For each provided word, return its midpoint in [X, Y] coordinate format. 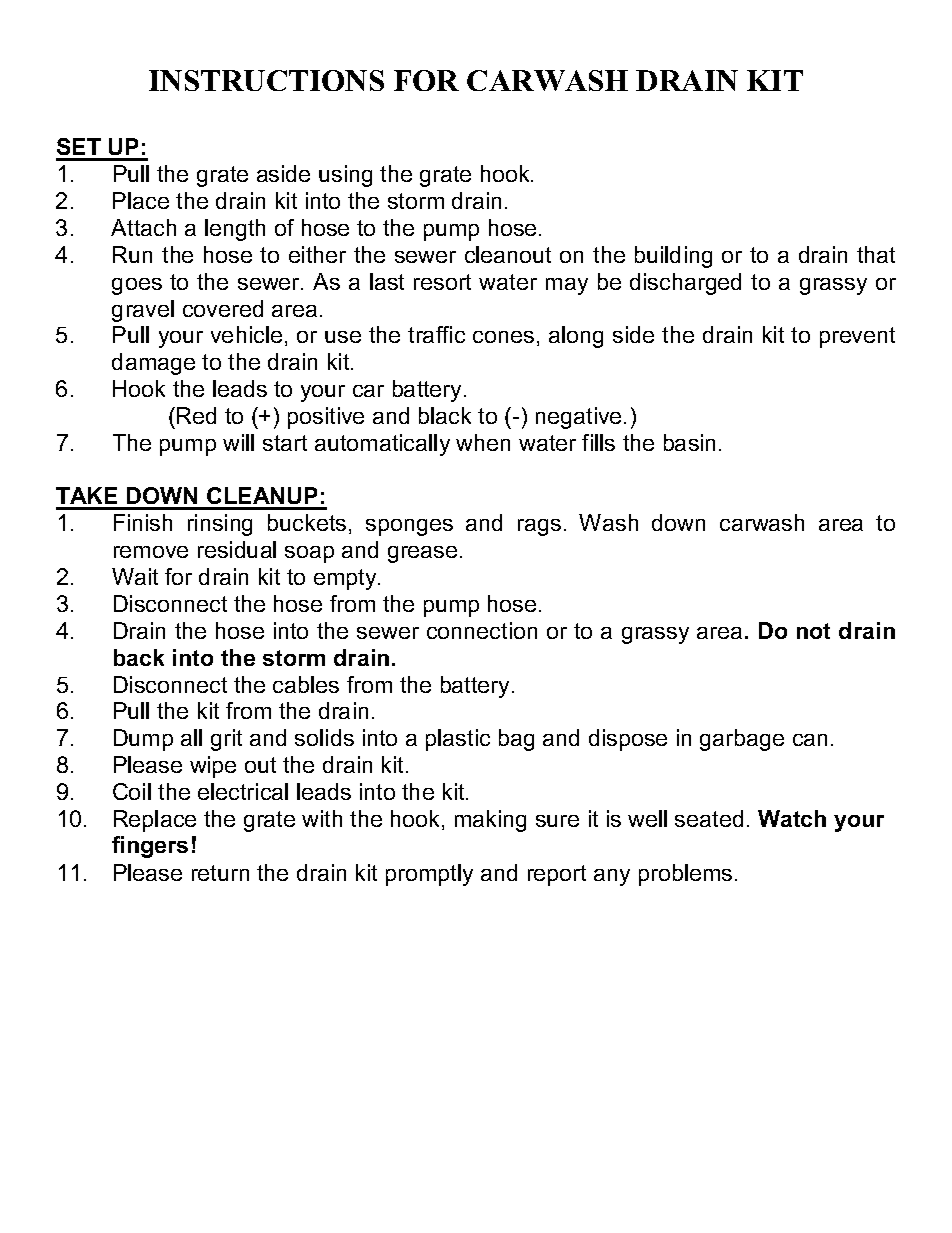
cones [503, 337]
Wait [135, 576]
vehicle [246, 334]
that [876, 254]
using [345, 176]
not [813, 631]
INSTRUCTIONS [266, 80]
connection [482, 630]
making [490, 821]
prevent [857, 337]
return [220, 873]
